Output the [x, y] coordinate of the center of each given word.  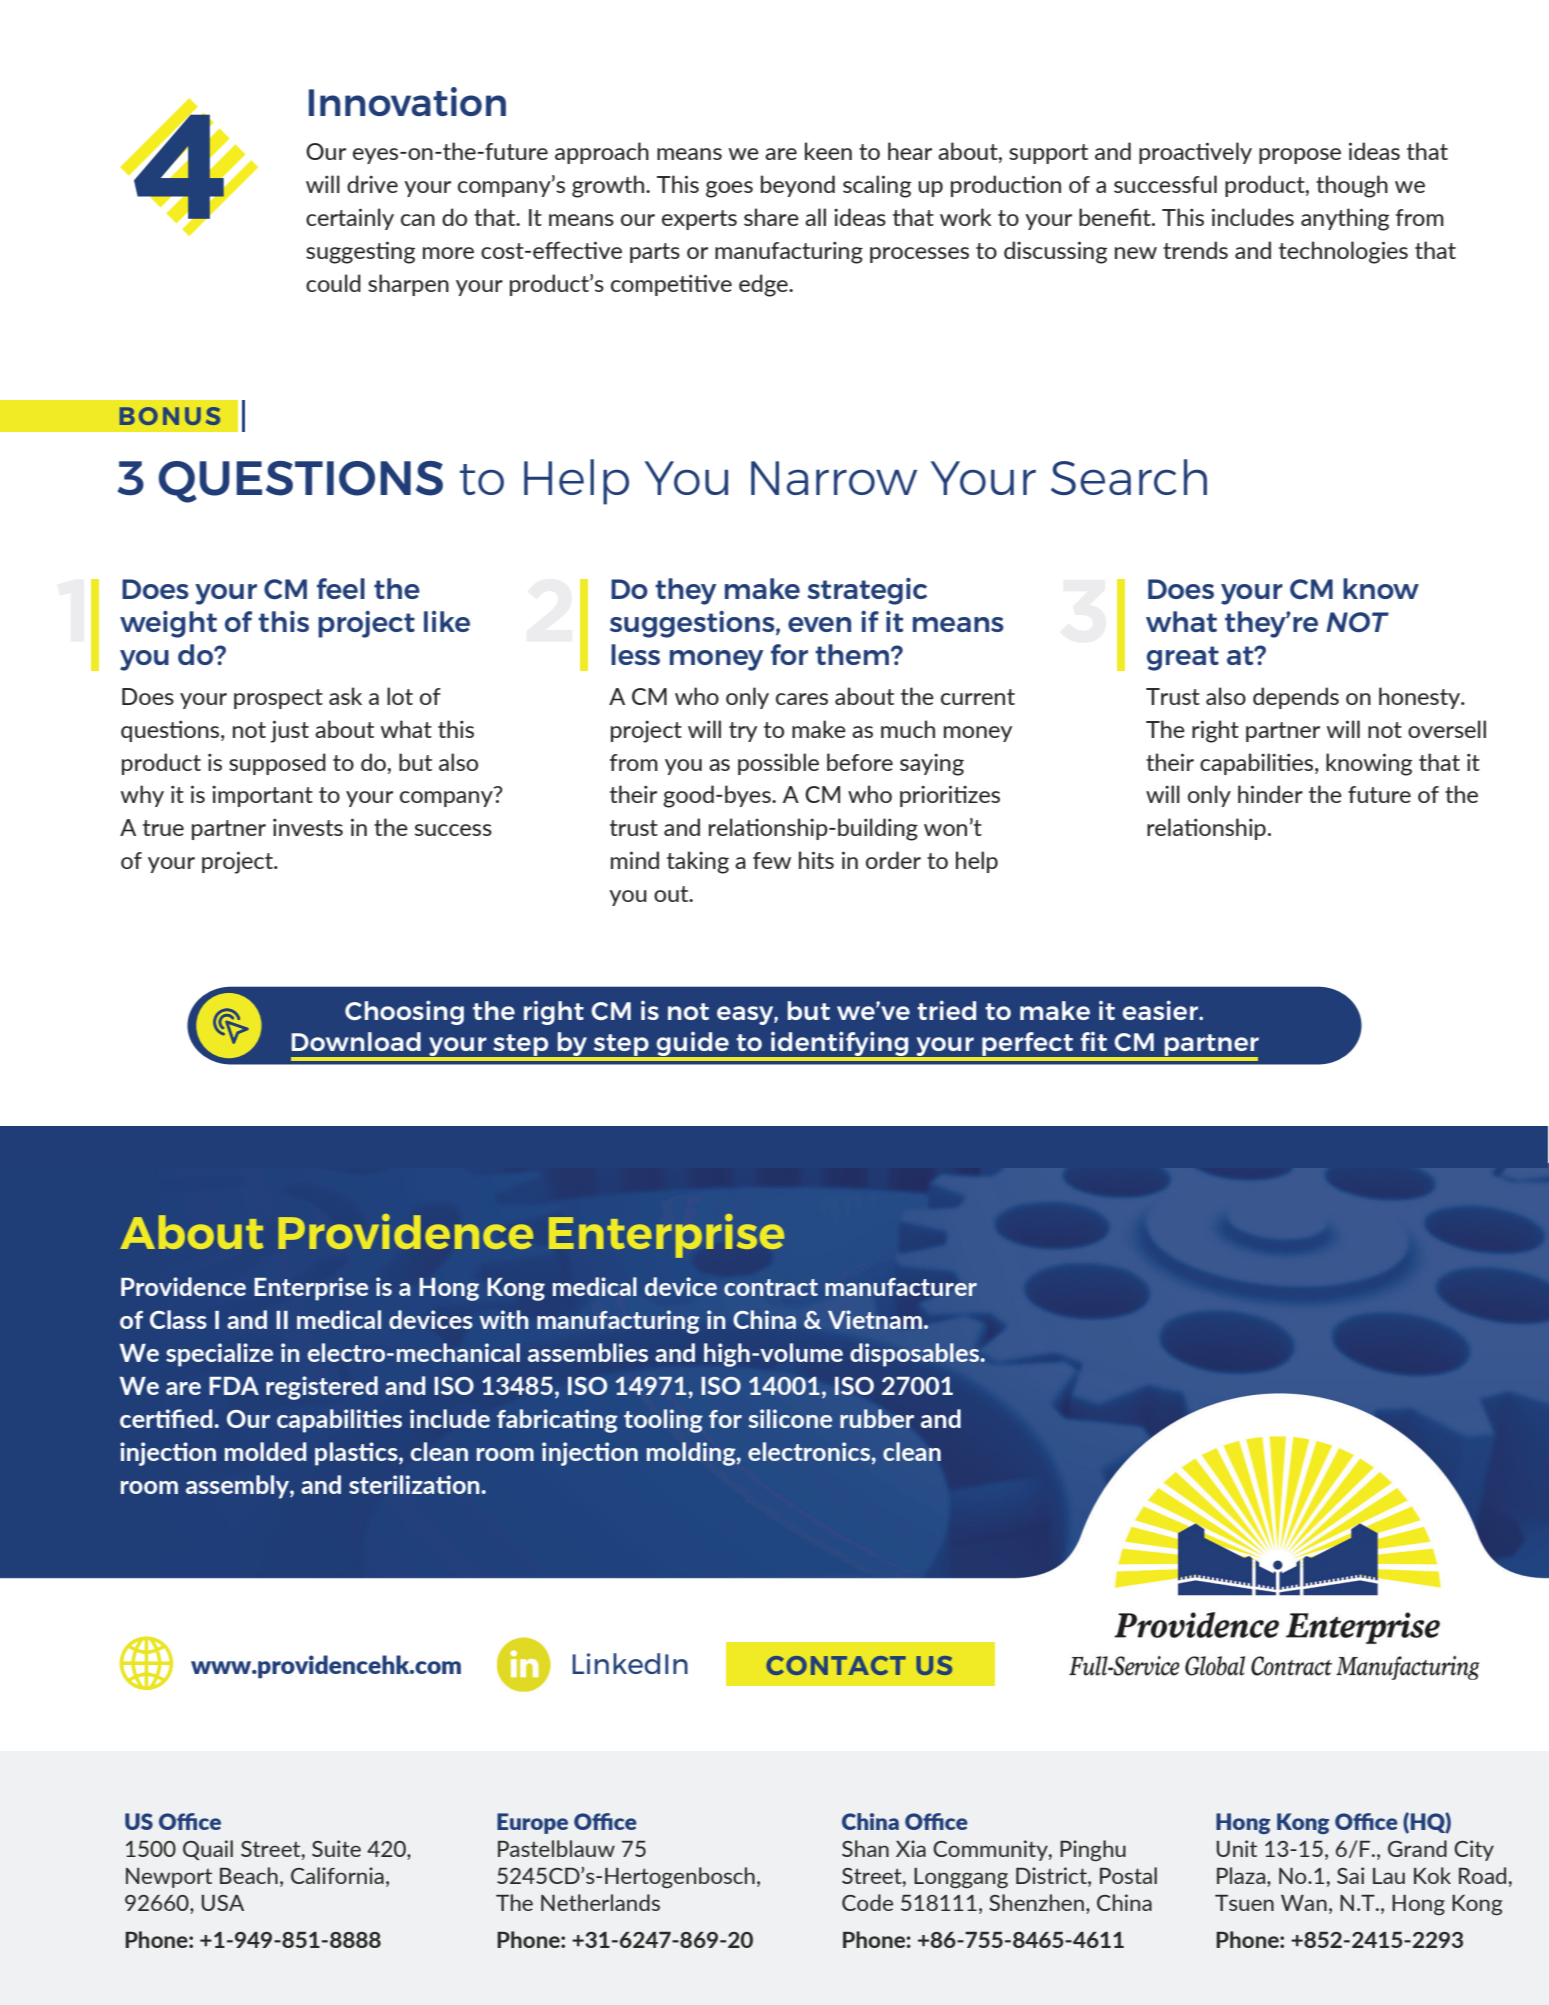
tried [946, 1010]
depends [1296, 698]
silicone [790, 1418]
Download [356, 1041]
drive [372, 184]
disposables [916, 1355]
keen [828, 151]
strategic [867, 591]
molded [266, 1451]
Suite [336, 1848]
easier [1161, 1010]
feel [341, 588]
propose [1300, 156]
